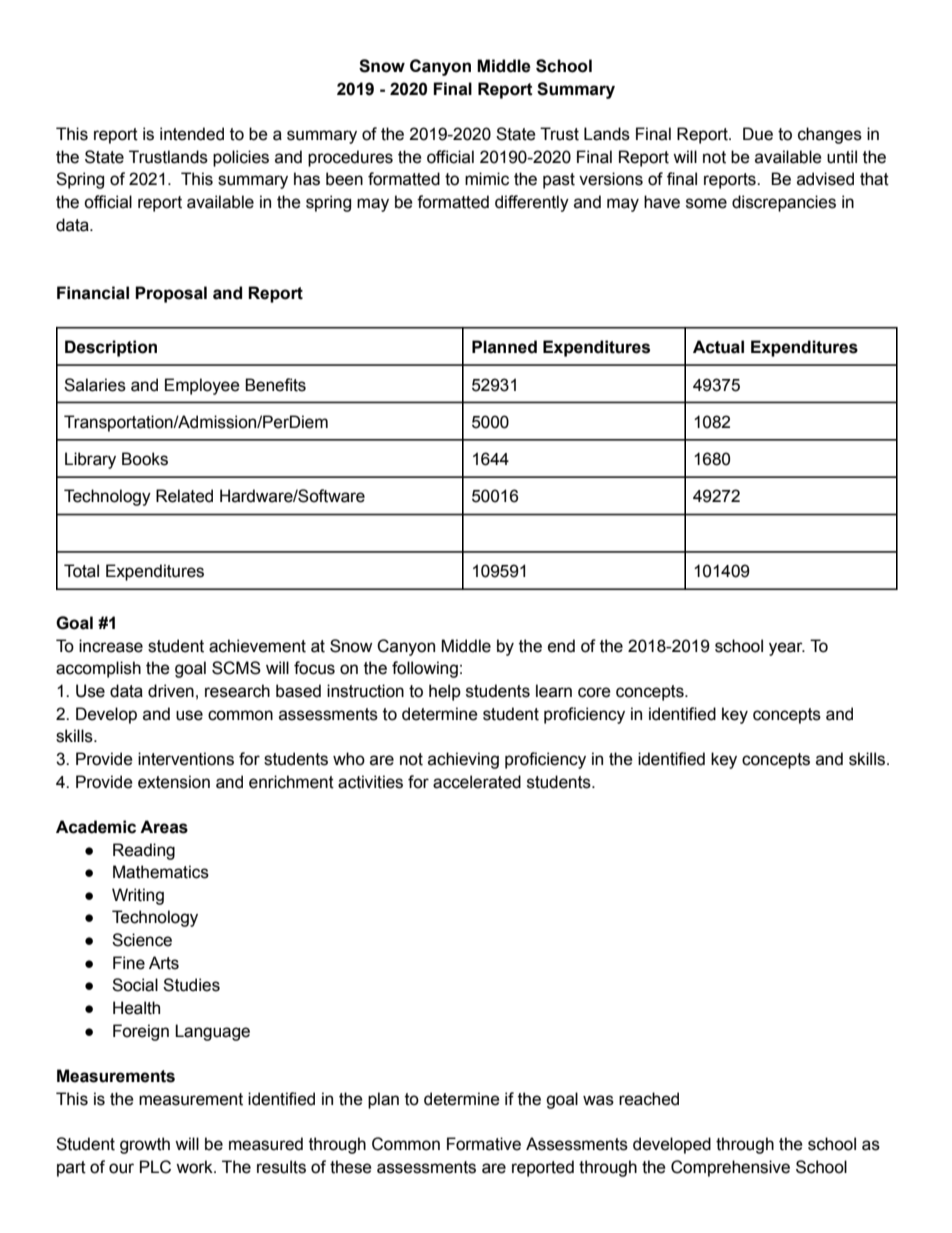 The width and height of the document is (952, 1233). Describe the element at coordinates (145, 1145) in the document. I see `growth` at that location.
